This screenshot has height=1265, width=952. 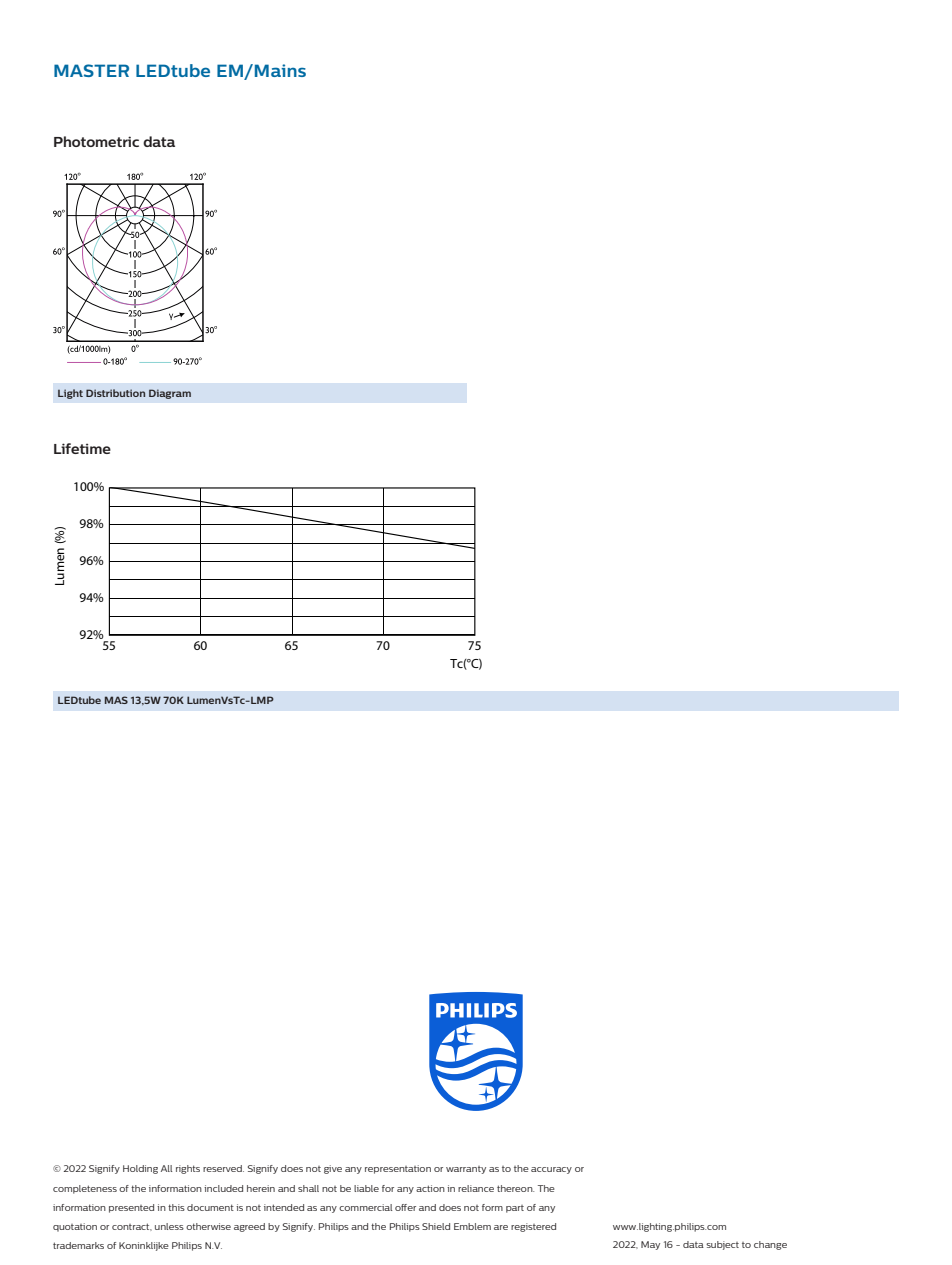 I want to click on subject, so click(x=722, y=1245).
